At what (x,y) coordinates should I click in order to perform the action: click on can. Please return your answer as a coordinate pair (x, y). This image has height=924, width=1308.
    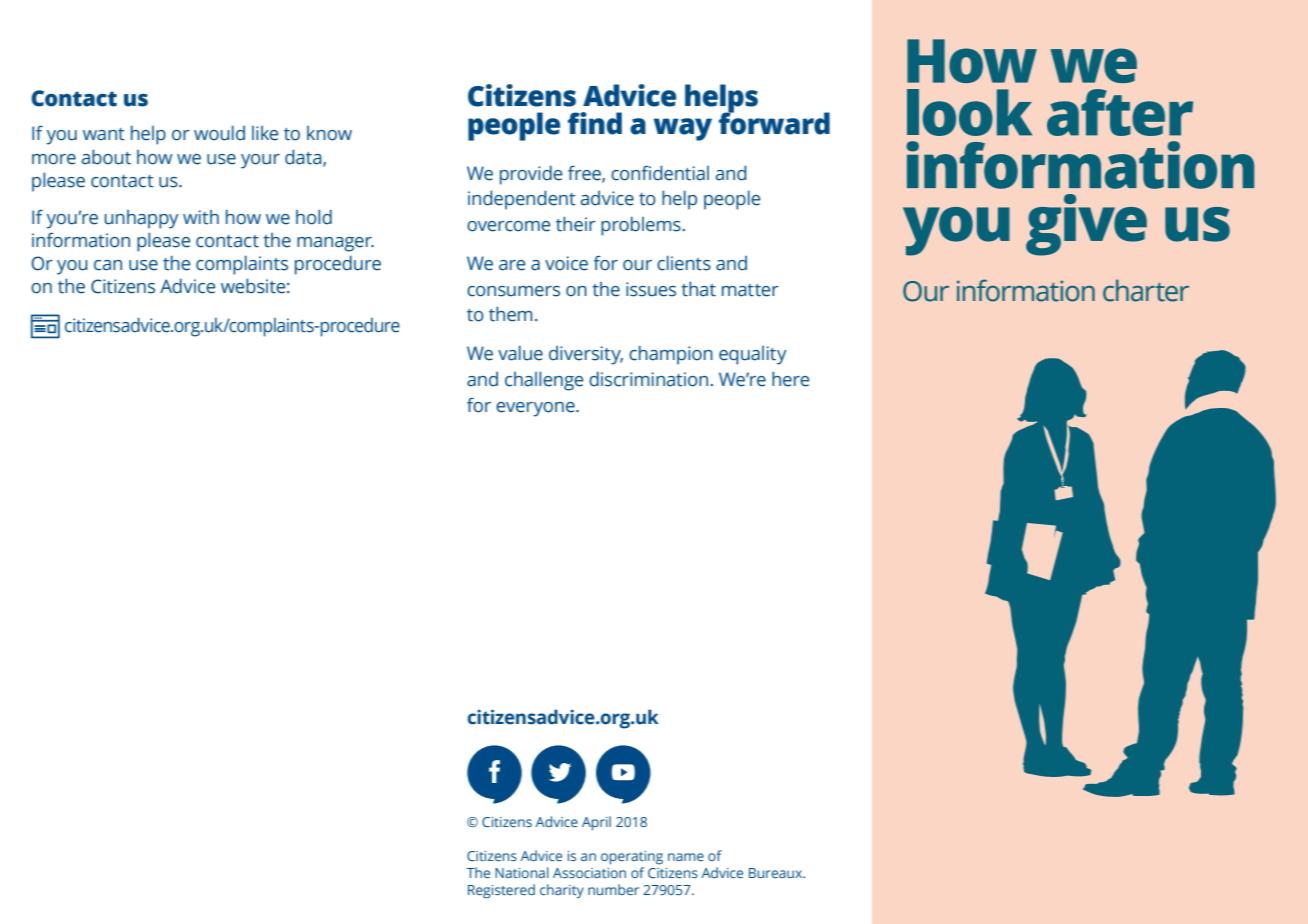
    Looking at the image, I should click on (108, 265).
